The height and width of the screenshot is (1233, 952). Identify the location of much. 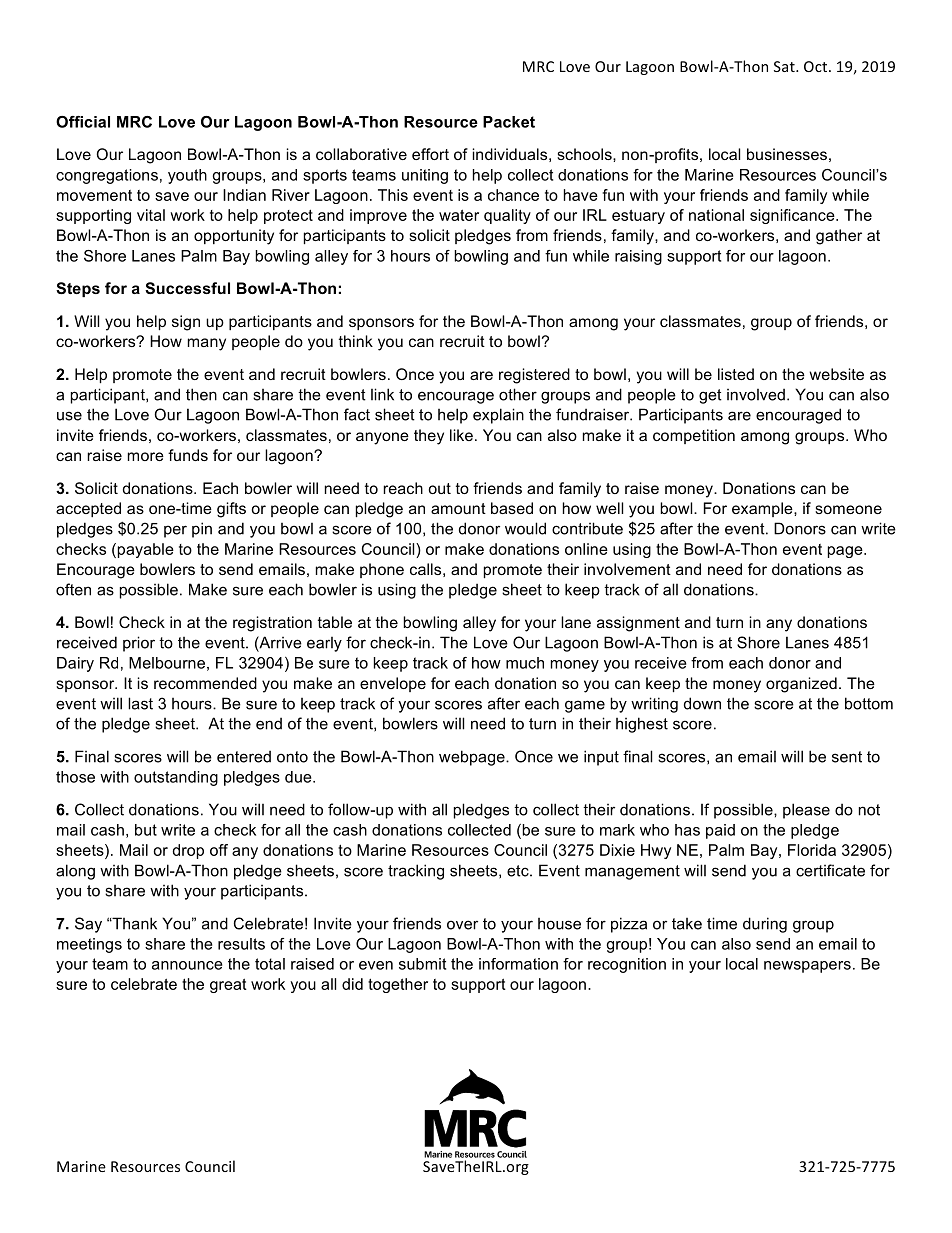
(525, 663).
